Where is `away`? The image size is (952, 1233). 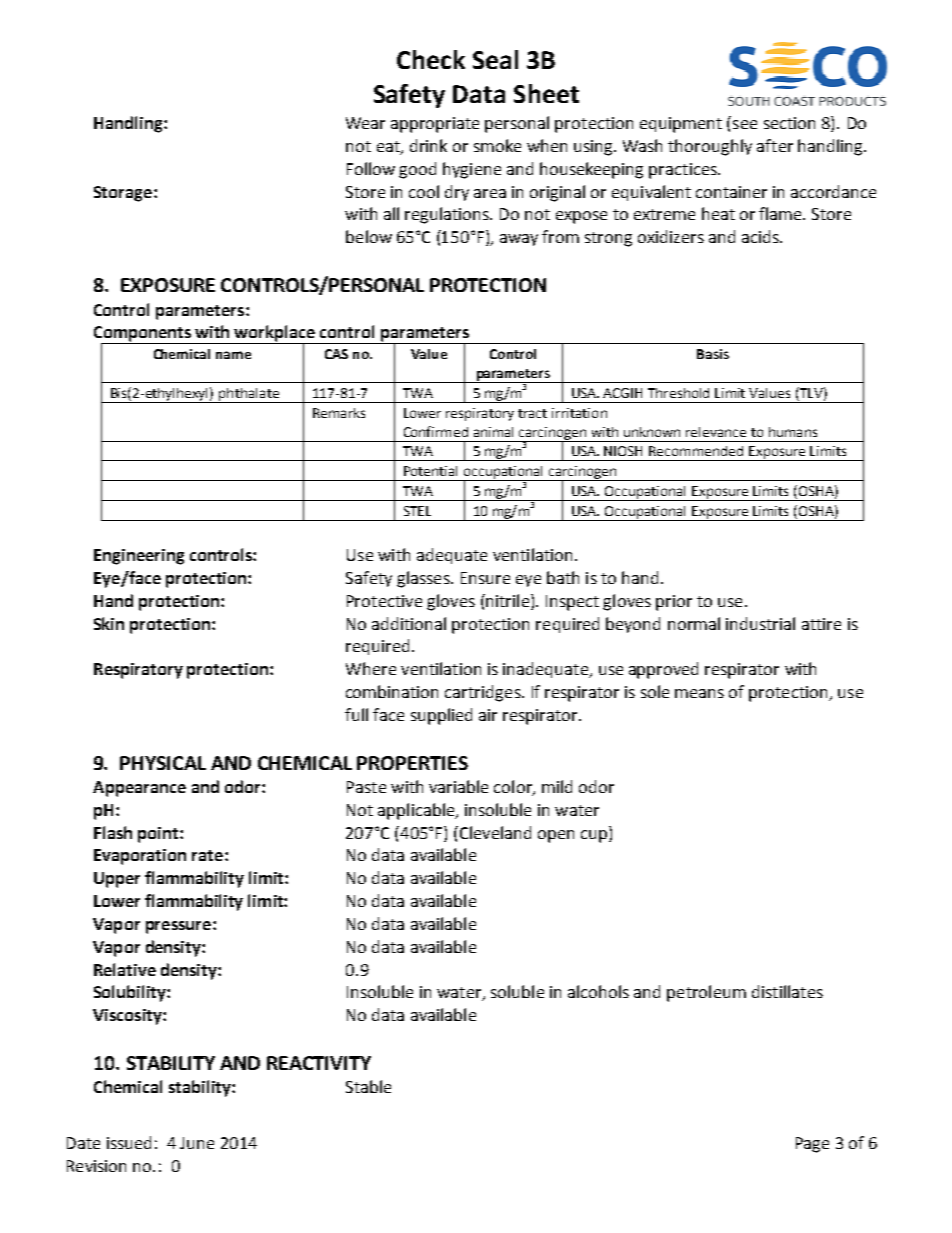 away is located at coordinates (519, 240).
